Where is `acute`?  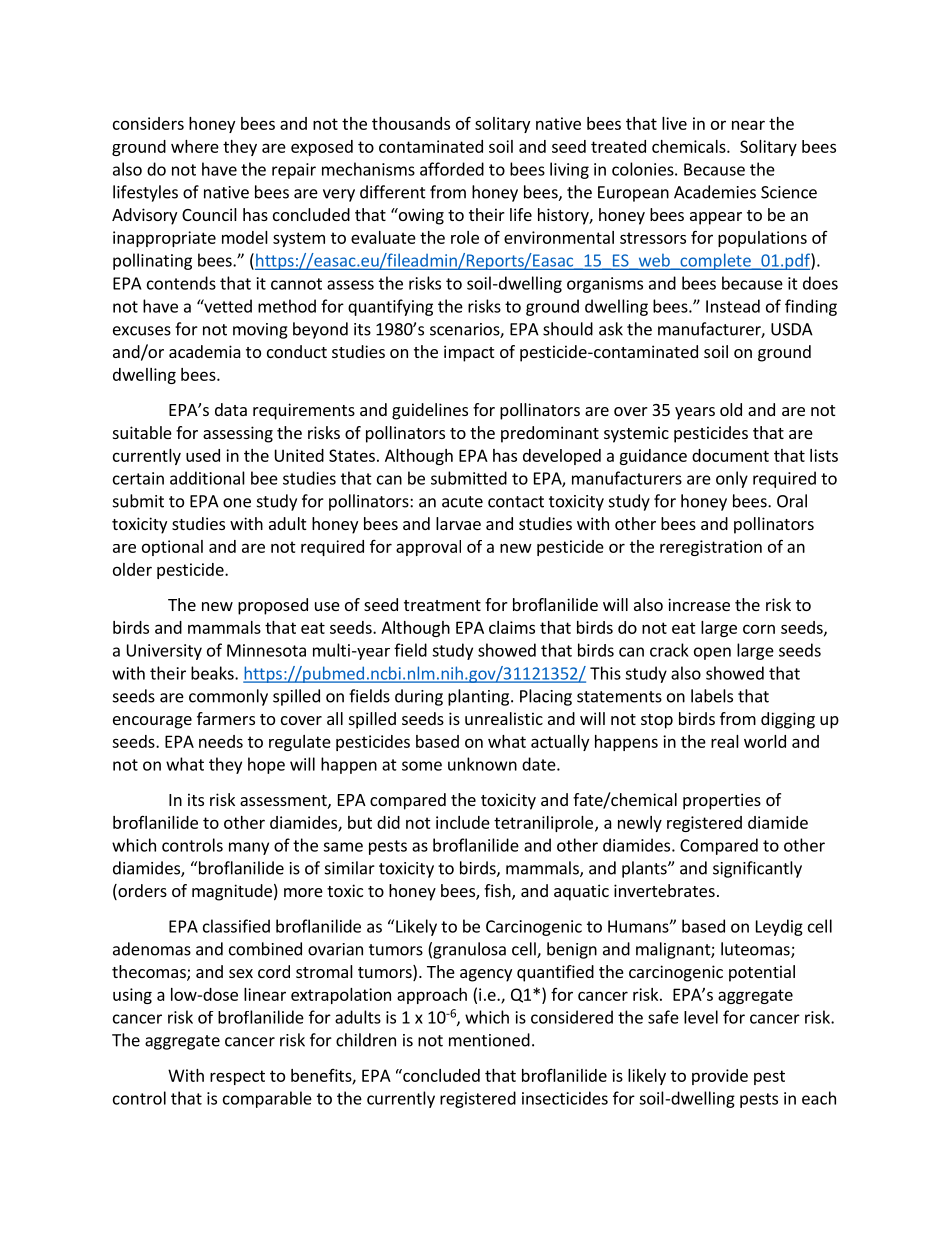 acute is located at coordinates (462, 502).
